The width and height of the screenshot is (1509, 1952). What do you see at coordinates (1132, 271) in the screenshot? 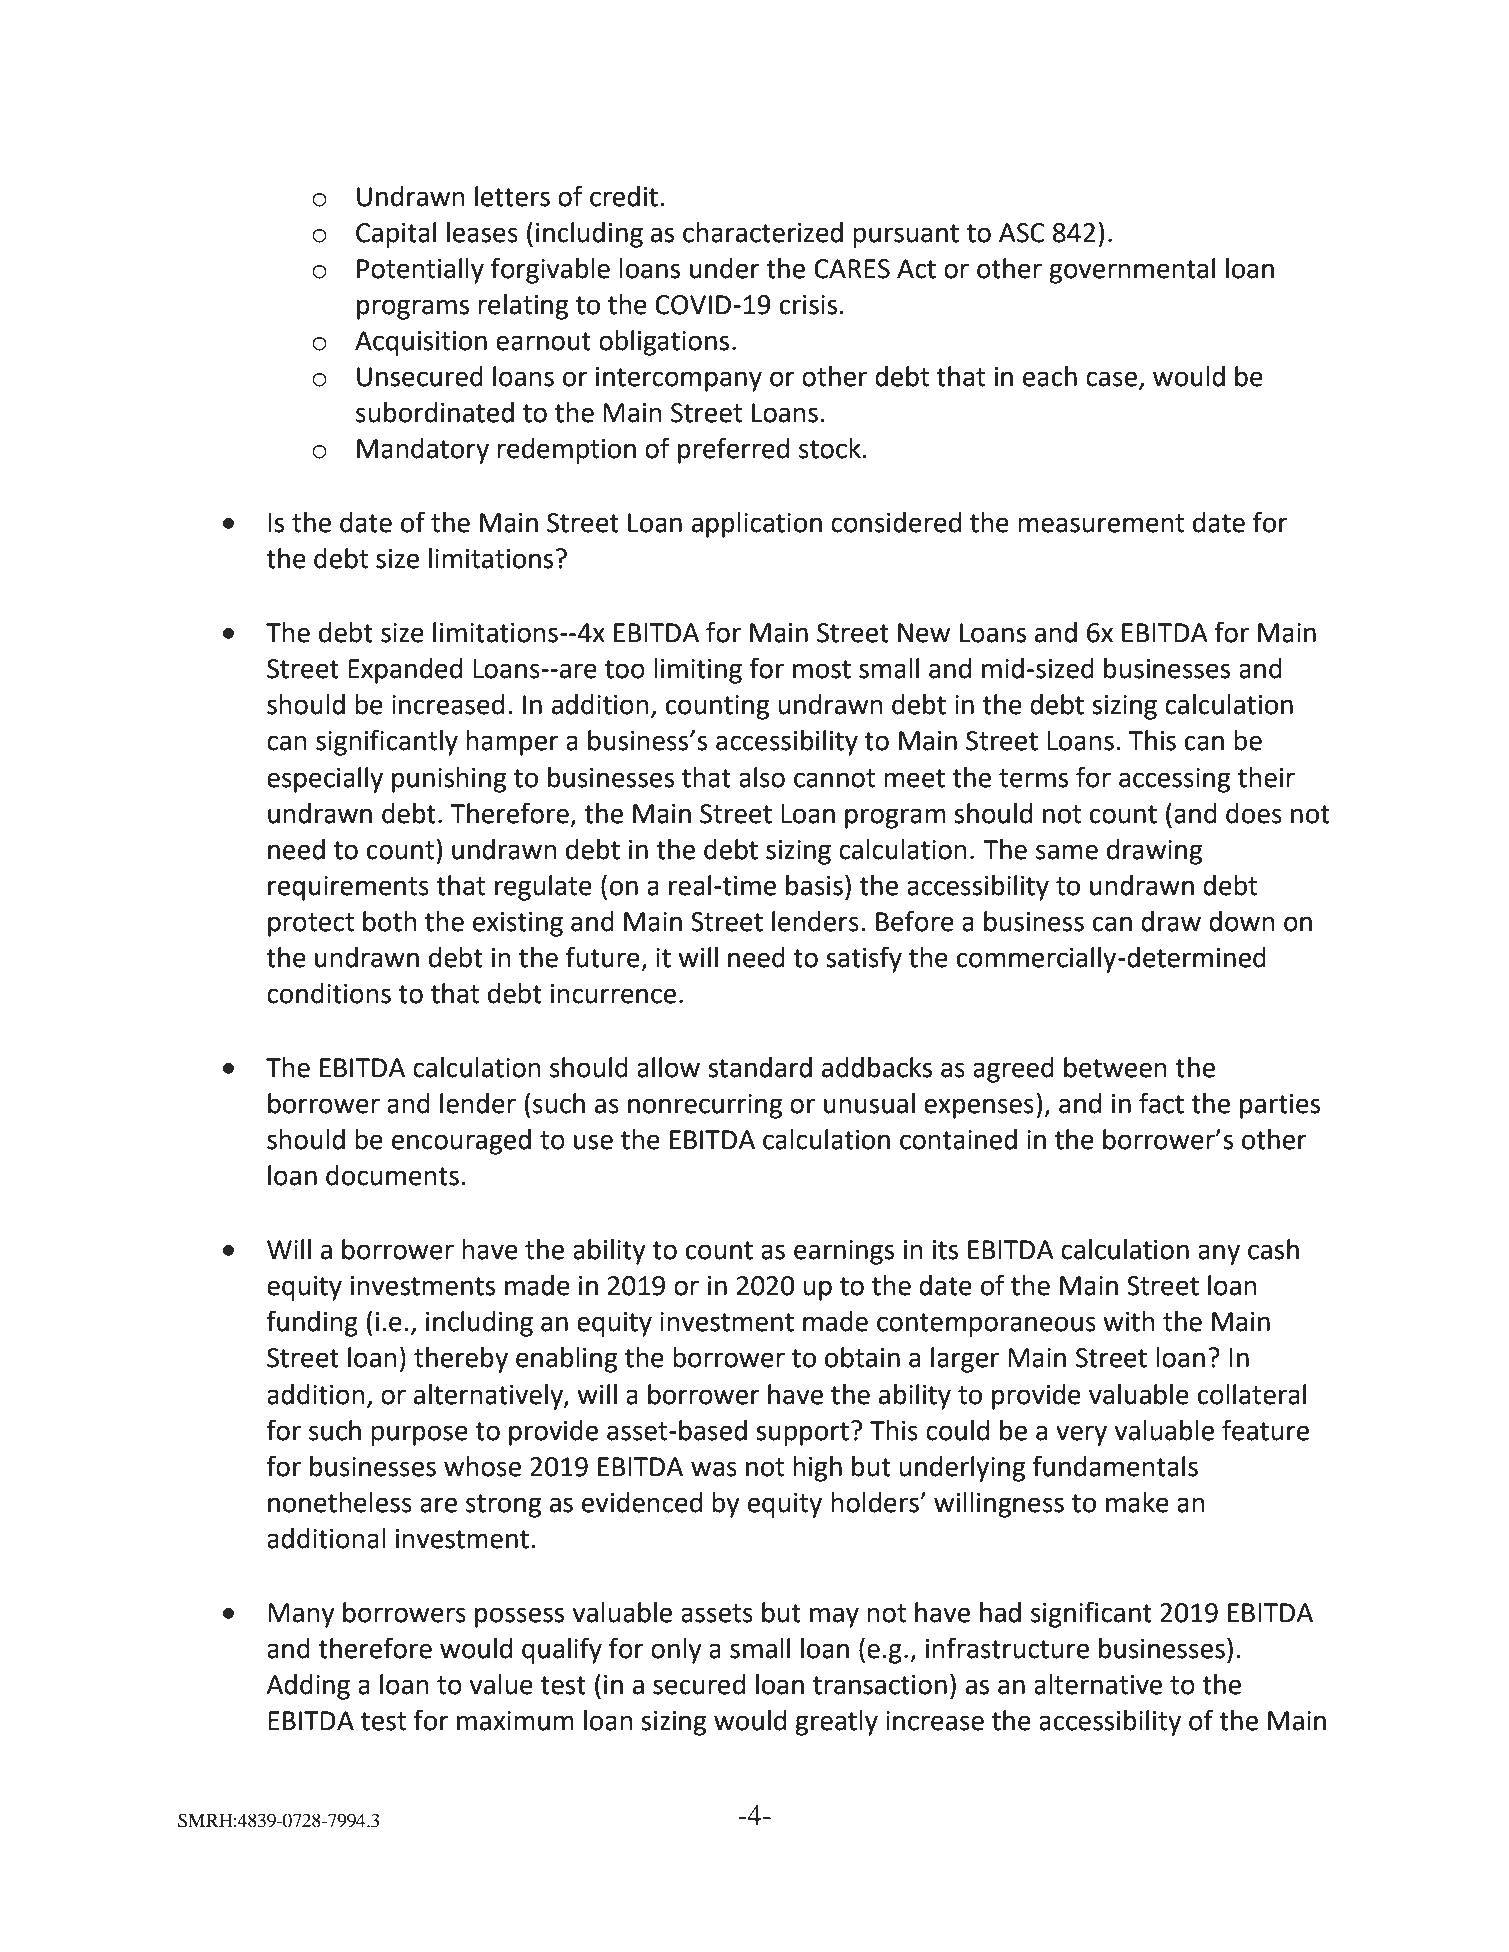
I see `governmental` at bounding box center [1132, 271].
